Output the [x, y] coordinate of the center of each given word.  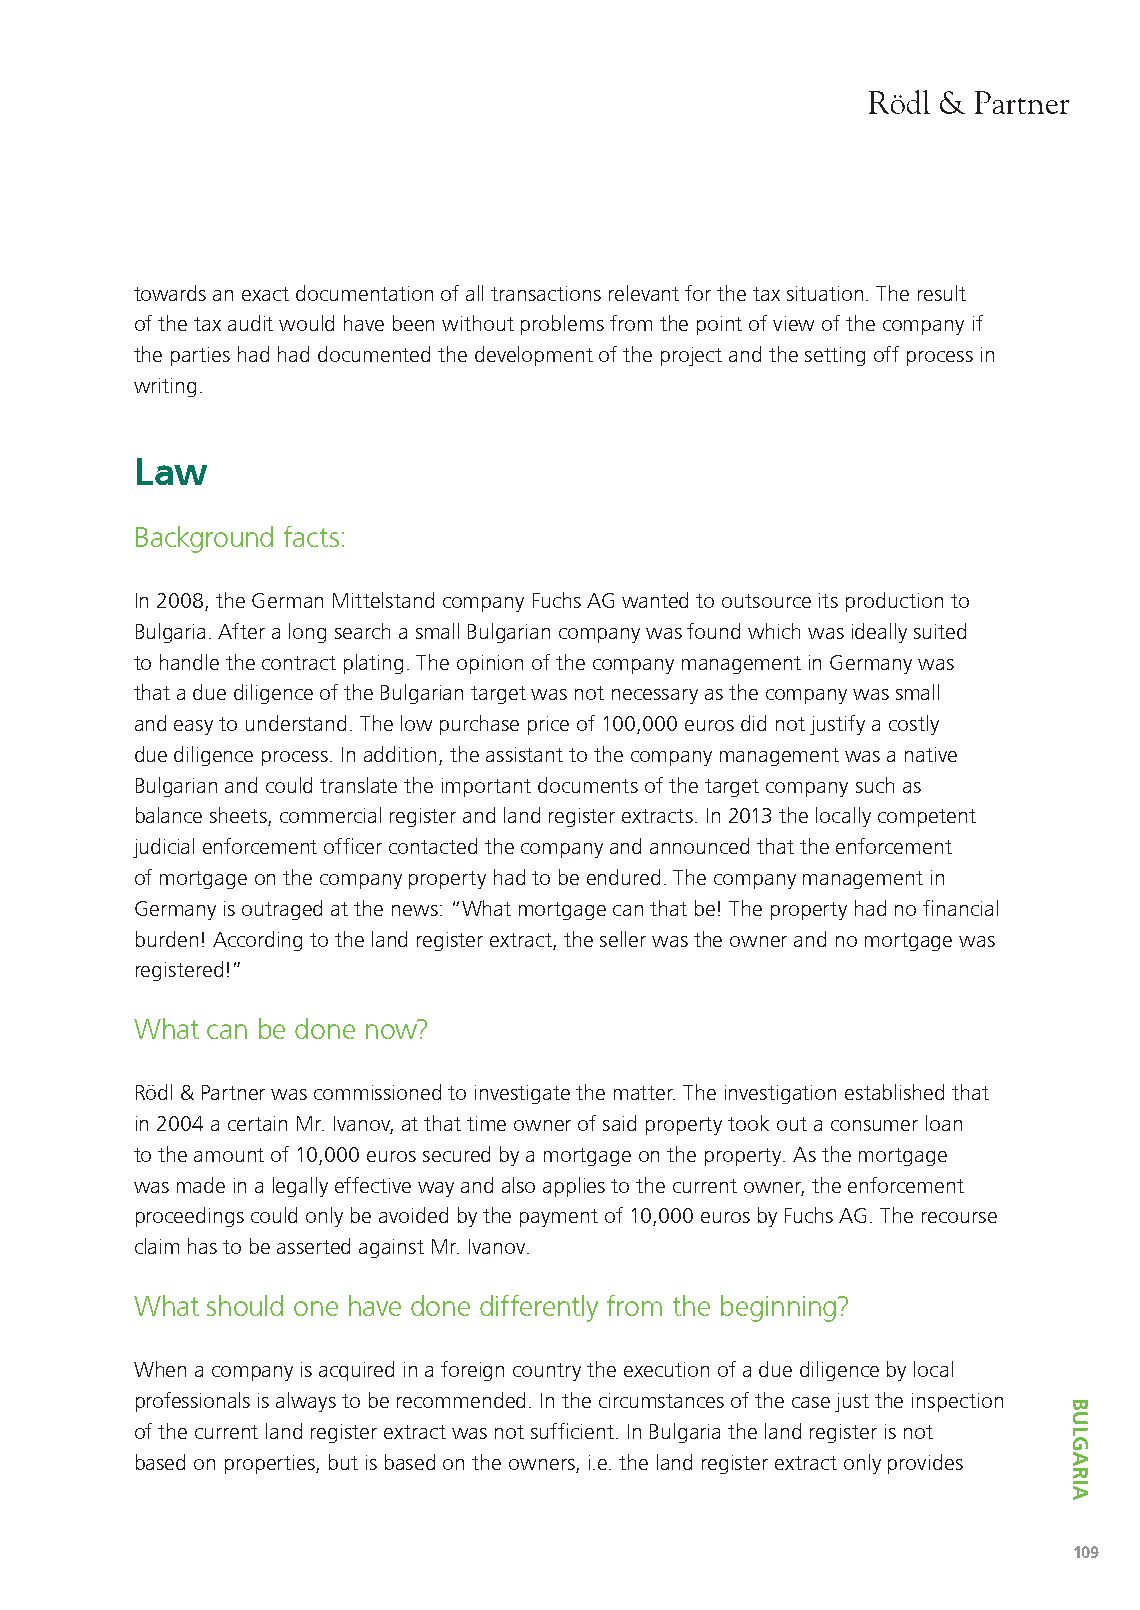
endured [623, 877]
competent [927, 818]
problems [562, 325]
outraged [282, 910]
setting [835, 356]
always [306, 1402]
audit [250, 323]
